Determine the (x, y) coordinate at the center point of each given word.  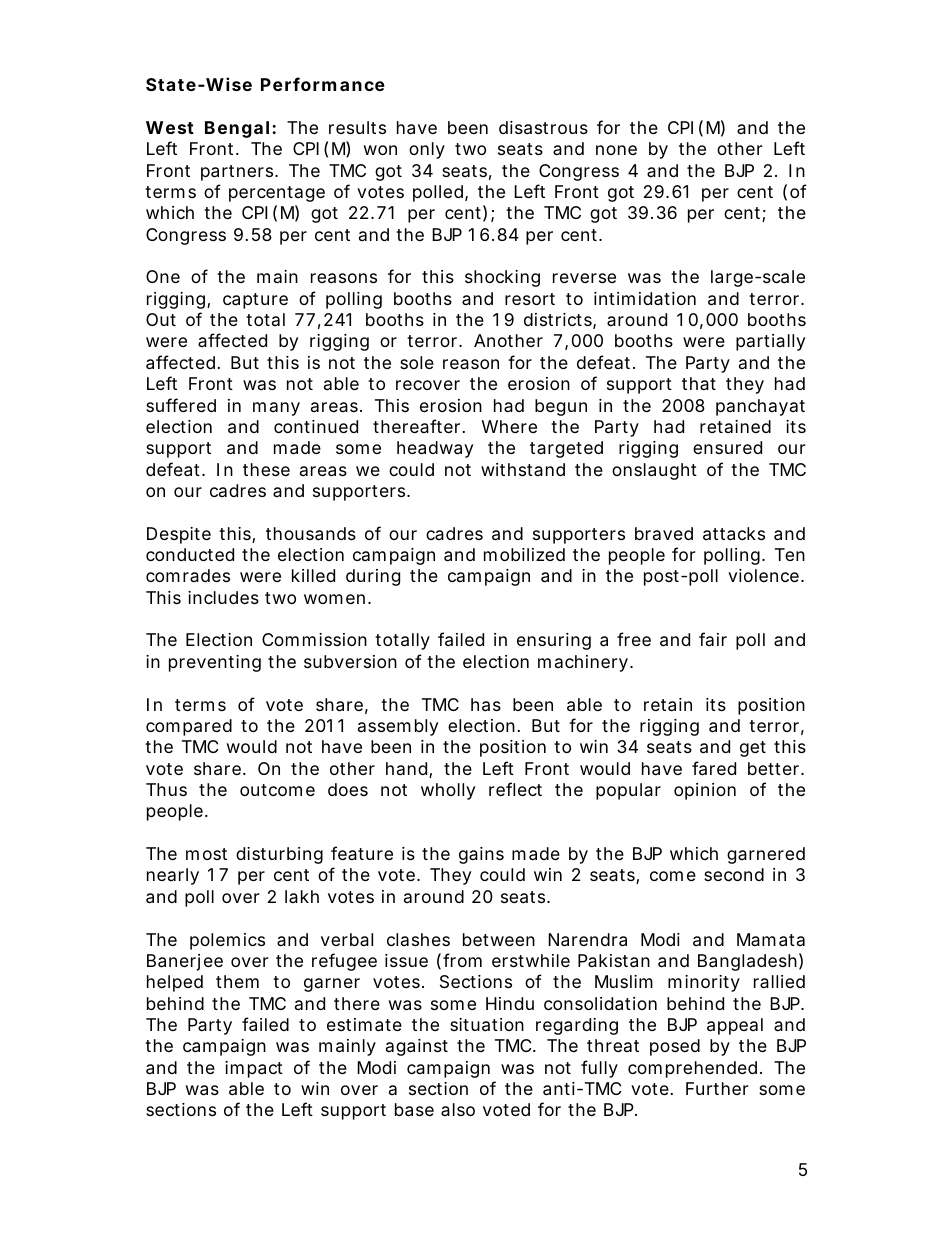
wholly (448, 791)
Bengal (237, 129)
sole (417, 362)
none (616, 150)
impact (254, 1069)
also (458, 1109)
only (427, 150)
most (206, 854)
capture (255, 301)
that (699, 383)
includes (223, 597)
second (734, 874)
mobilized (524, 554)
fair (713, 639)
